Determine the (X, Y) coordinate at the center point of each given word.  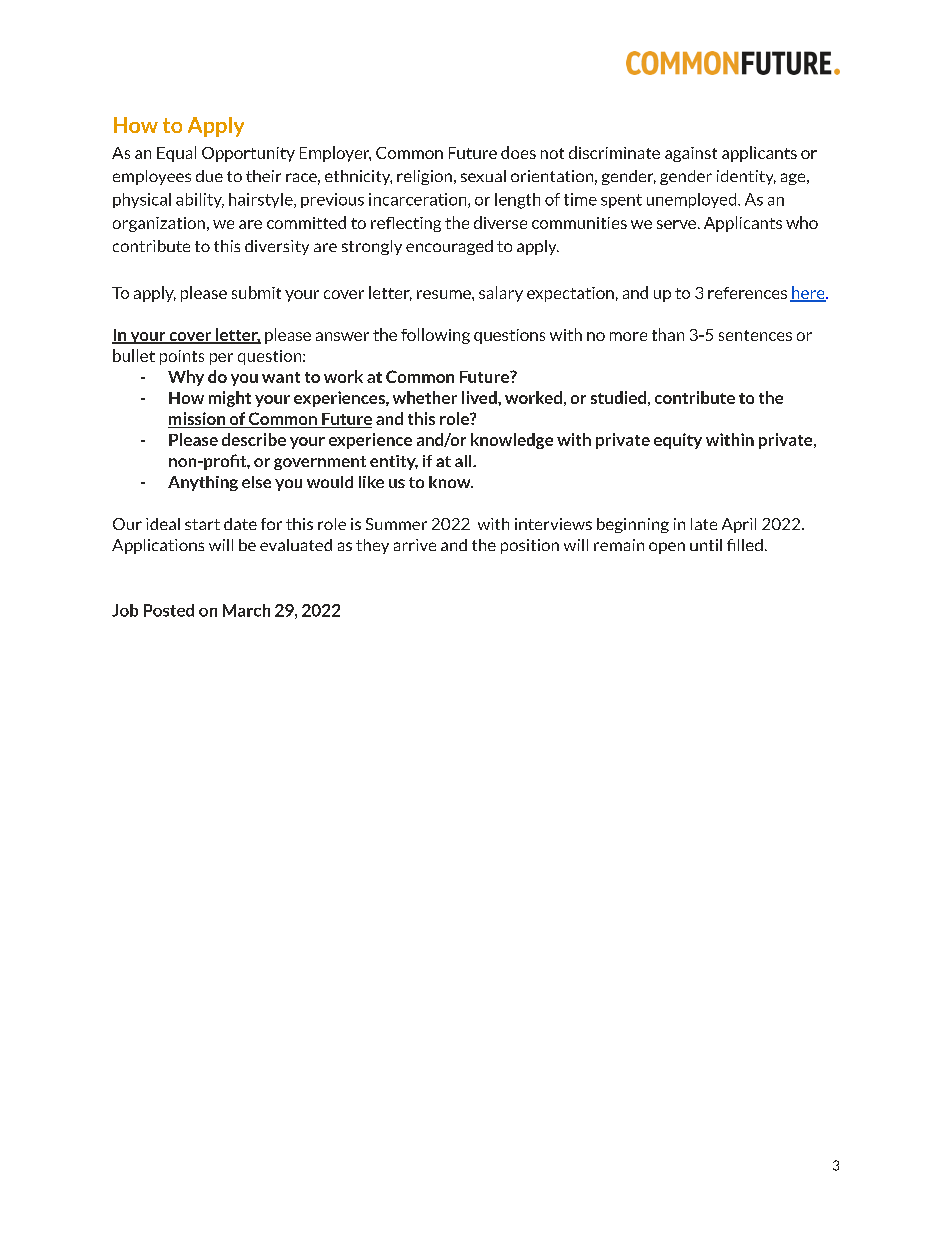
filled (745, 545)
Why (186, 378)
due (209, 176)
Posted (169, 610)
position (530, 546)
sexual (483, 176)
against (691, 154)
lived (480, 397)
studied (618, 397)
